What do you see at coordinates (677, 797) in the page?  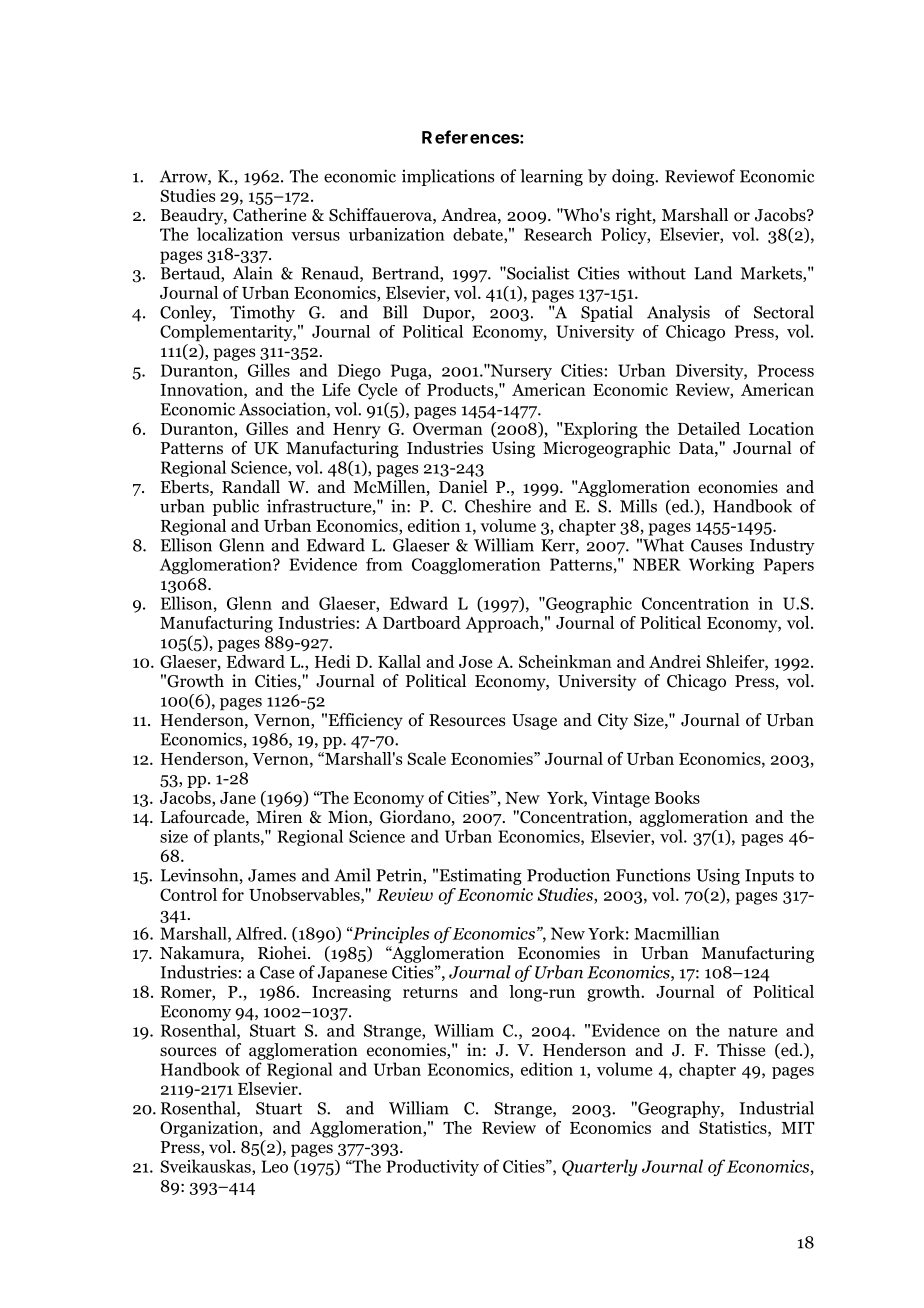 I see `Books` at bounding box center [677, 797].
